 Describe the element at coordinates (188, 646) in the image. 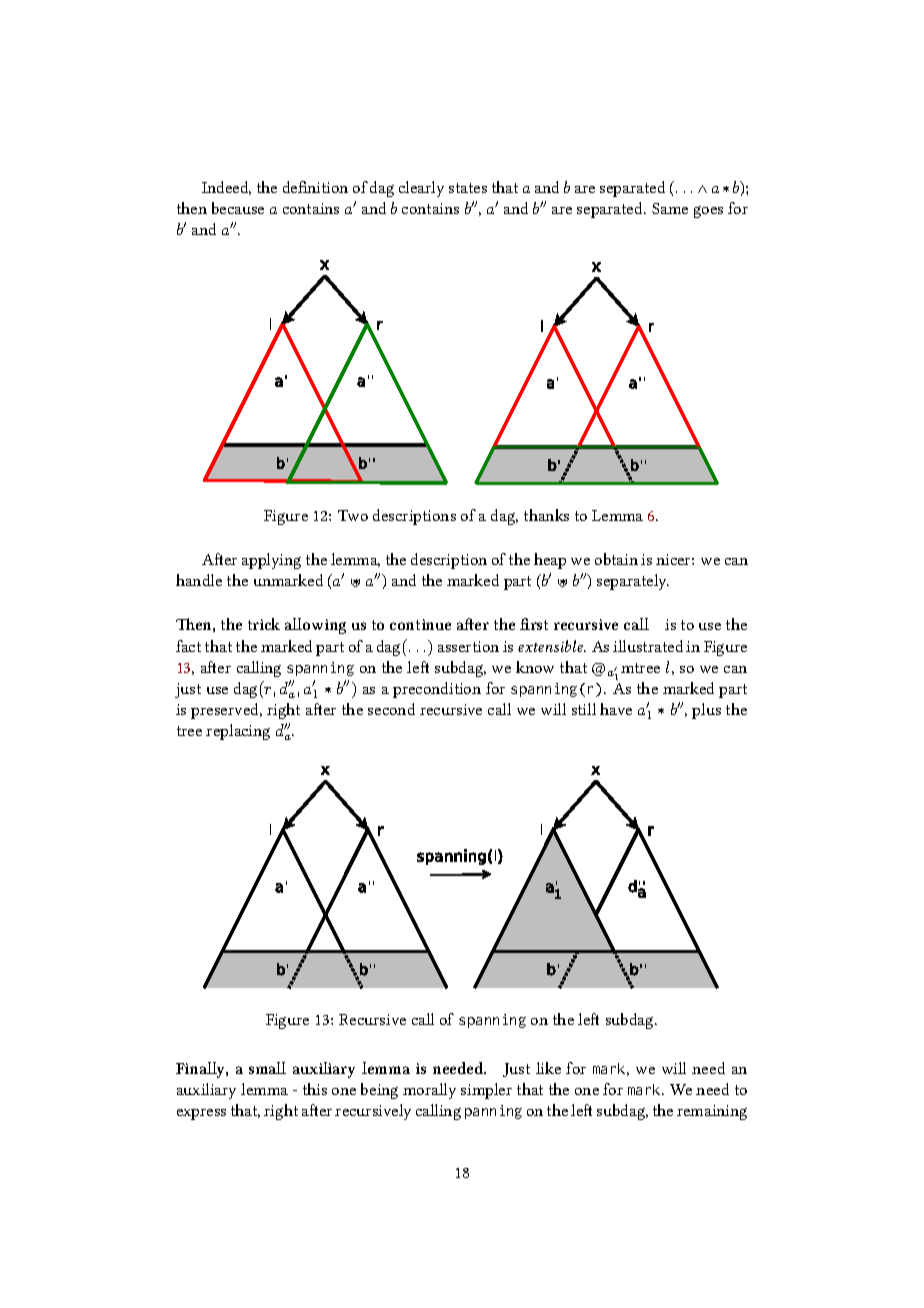

I see `fact` at that location.
